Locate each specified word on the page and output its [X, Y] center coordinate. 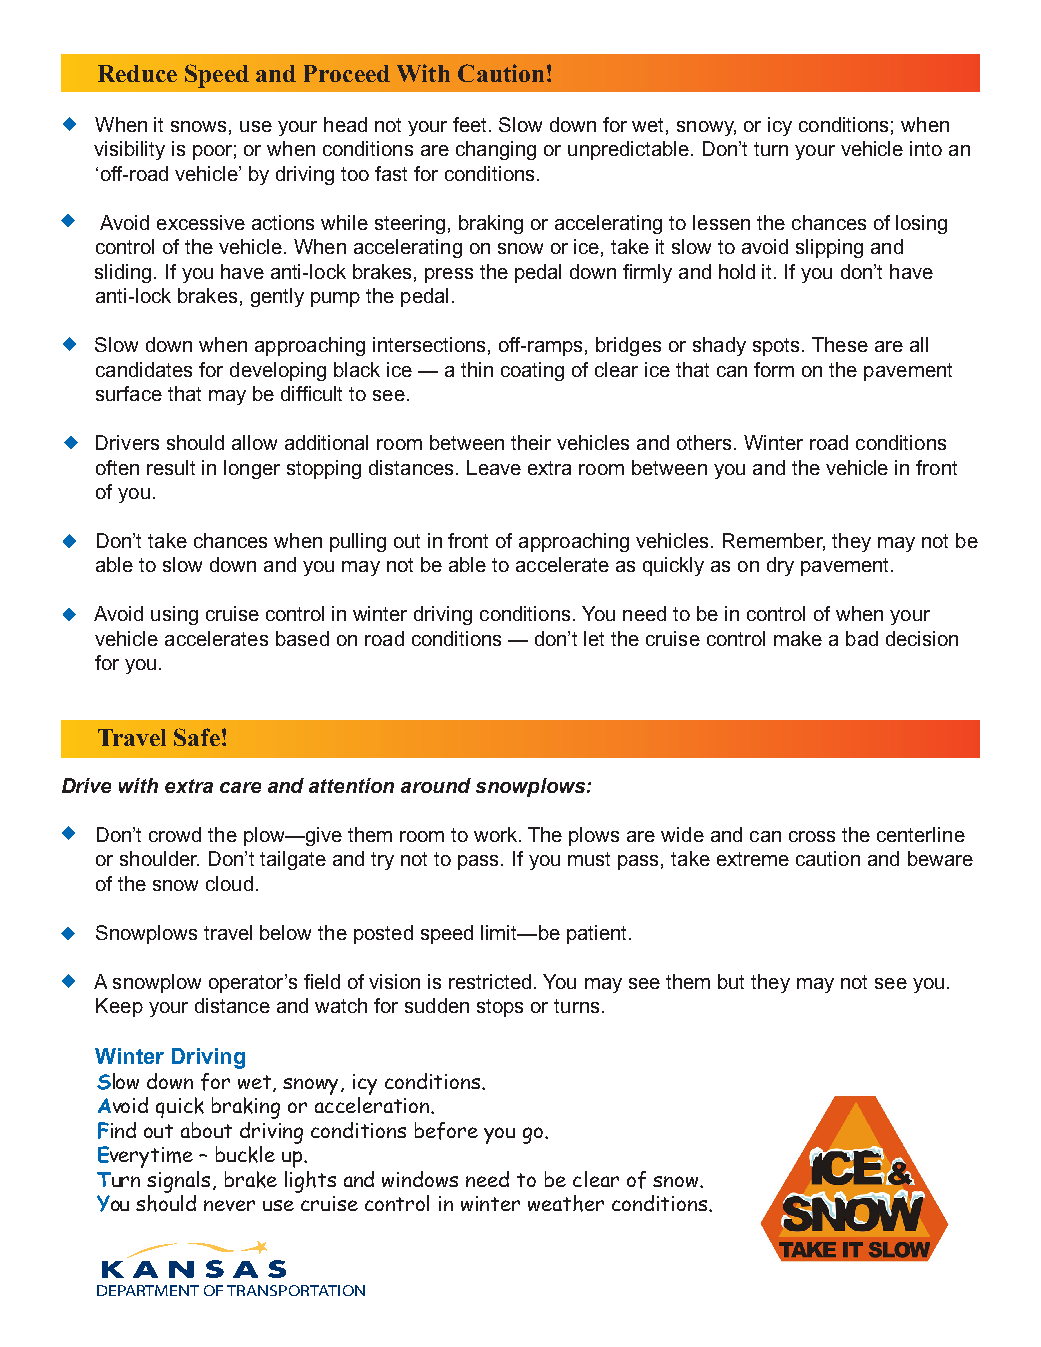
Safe [197, 737]
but [731, 981]
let [594, 638]
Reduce [137, 73]
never [229, 1205]
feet [471, 124]
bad [862, 638]
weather [566, 1203]
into [926, 148]
